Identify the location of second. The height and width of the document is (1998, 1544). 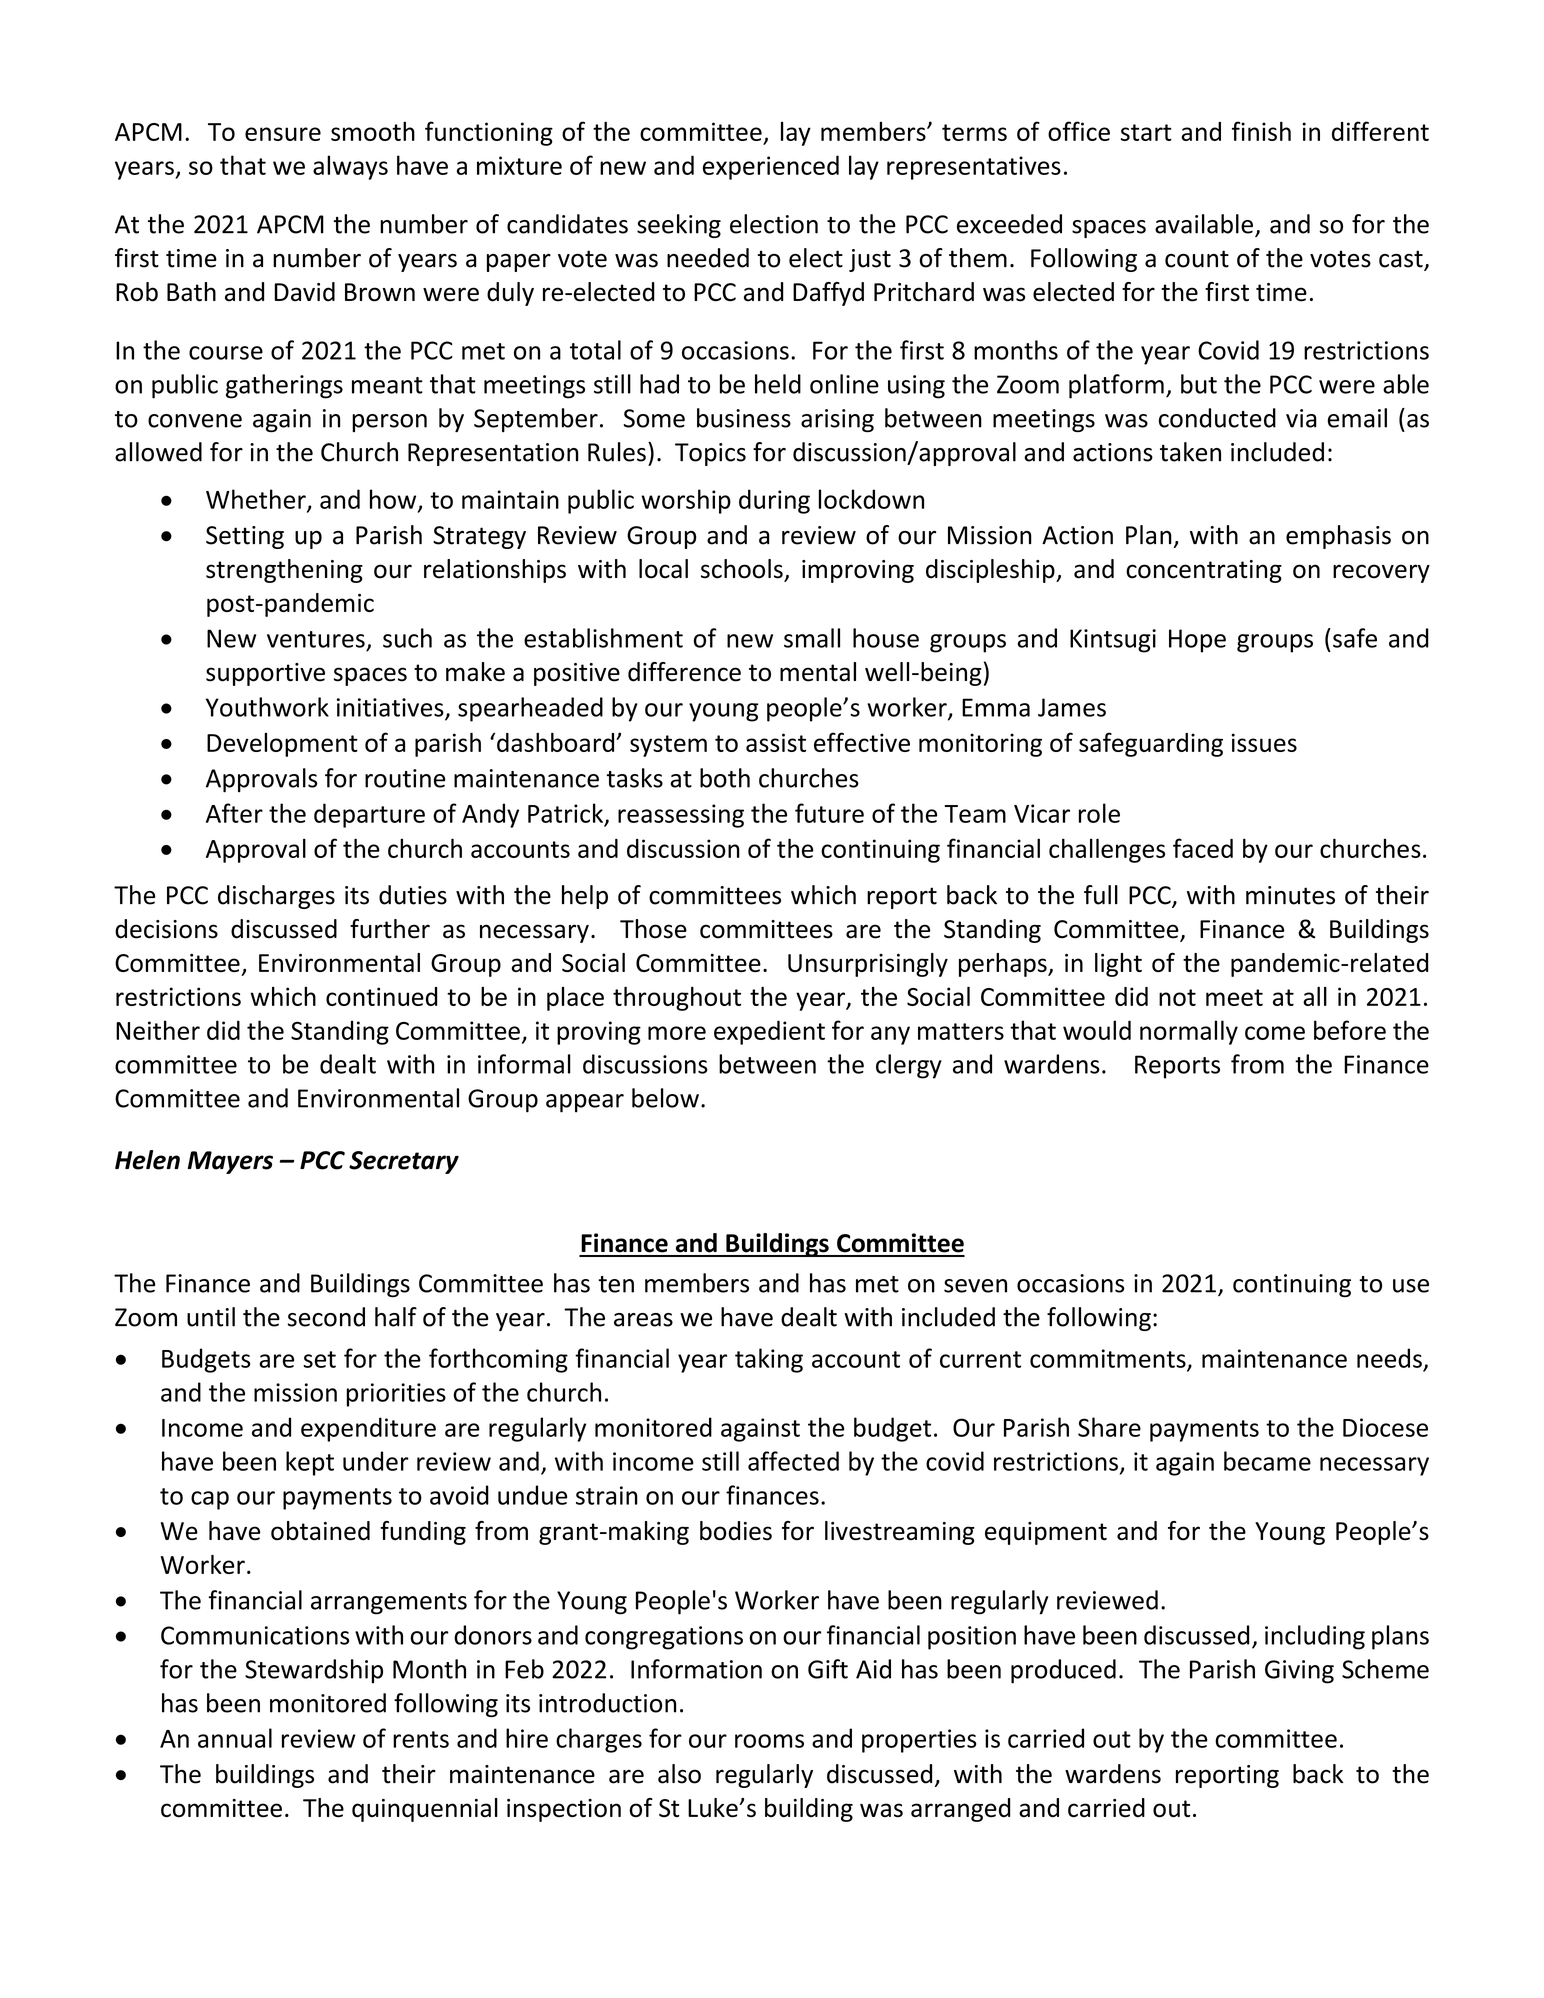
(326, 1317).
